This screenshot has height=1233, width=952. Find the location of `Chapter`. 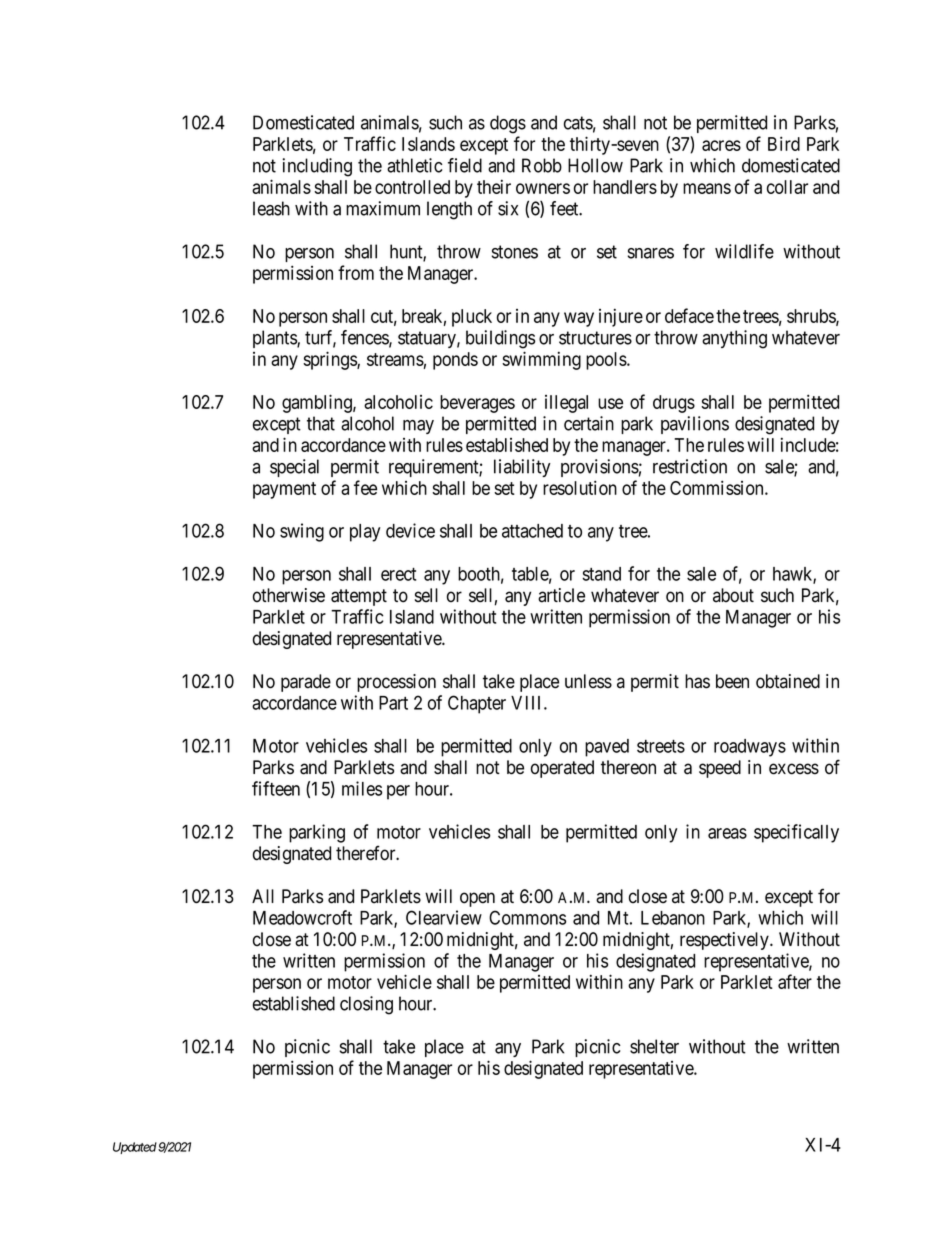

Chapter is located at coordinates (477, 704).
